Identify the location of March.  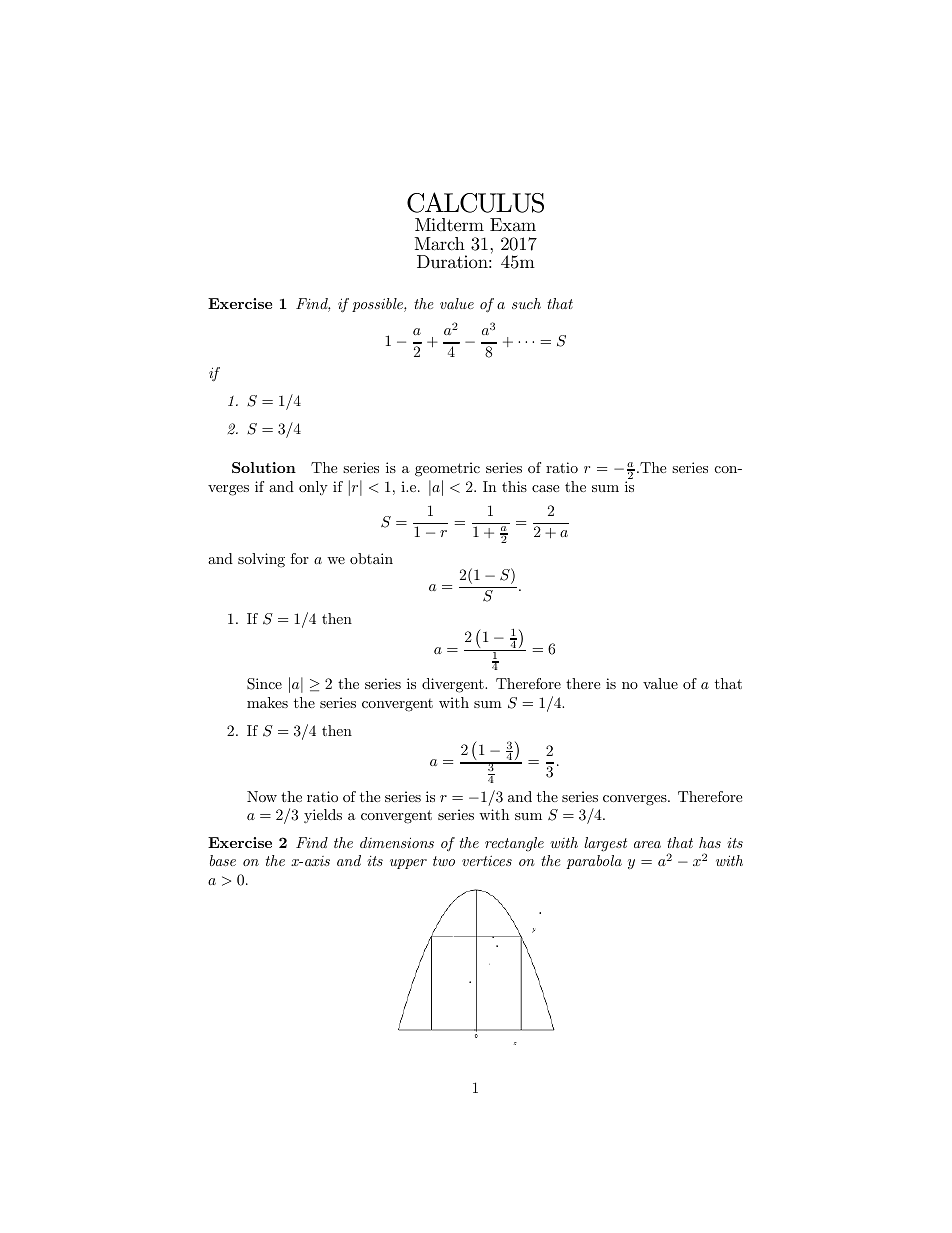
(440, 244).
